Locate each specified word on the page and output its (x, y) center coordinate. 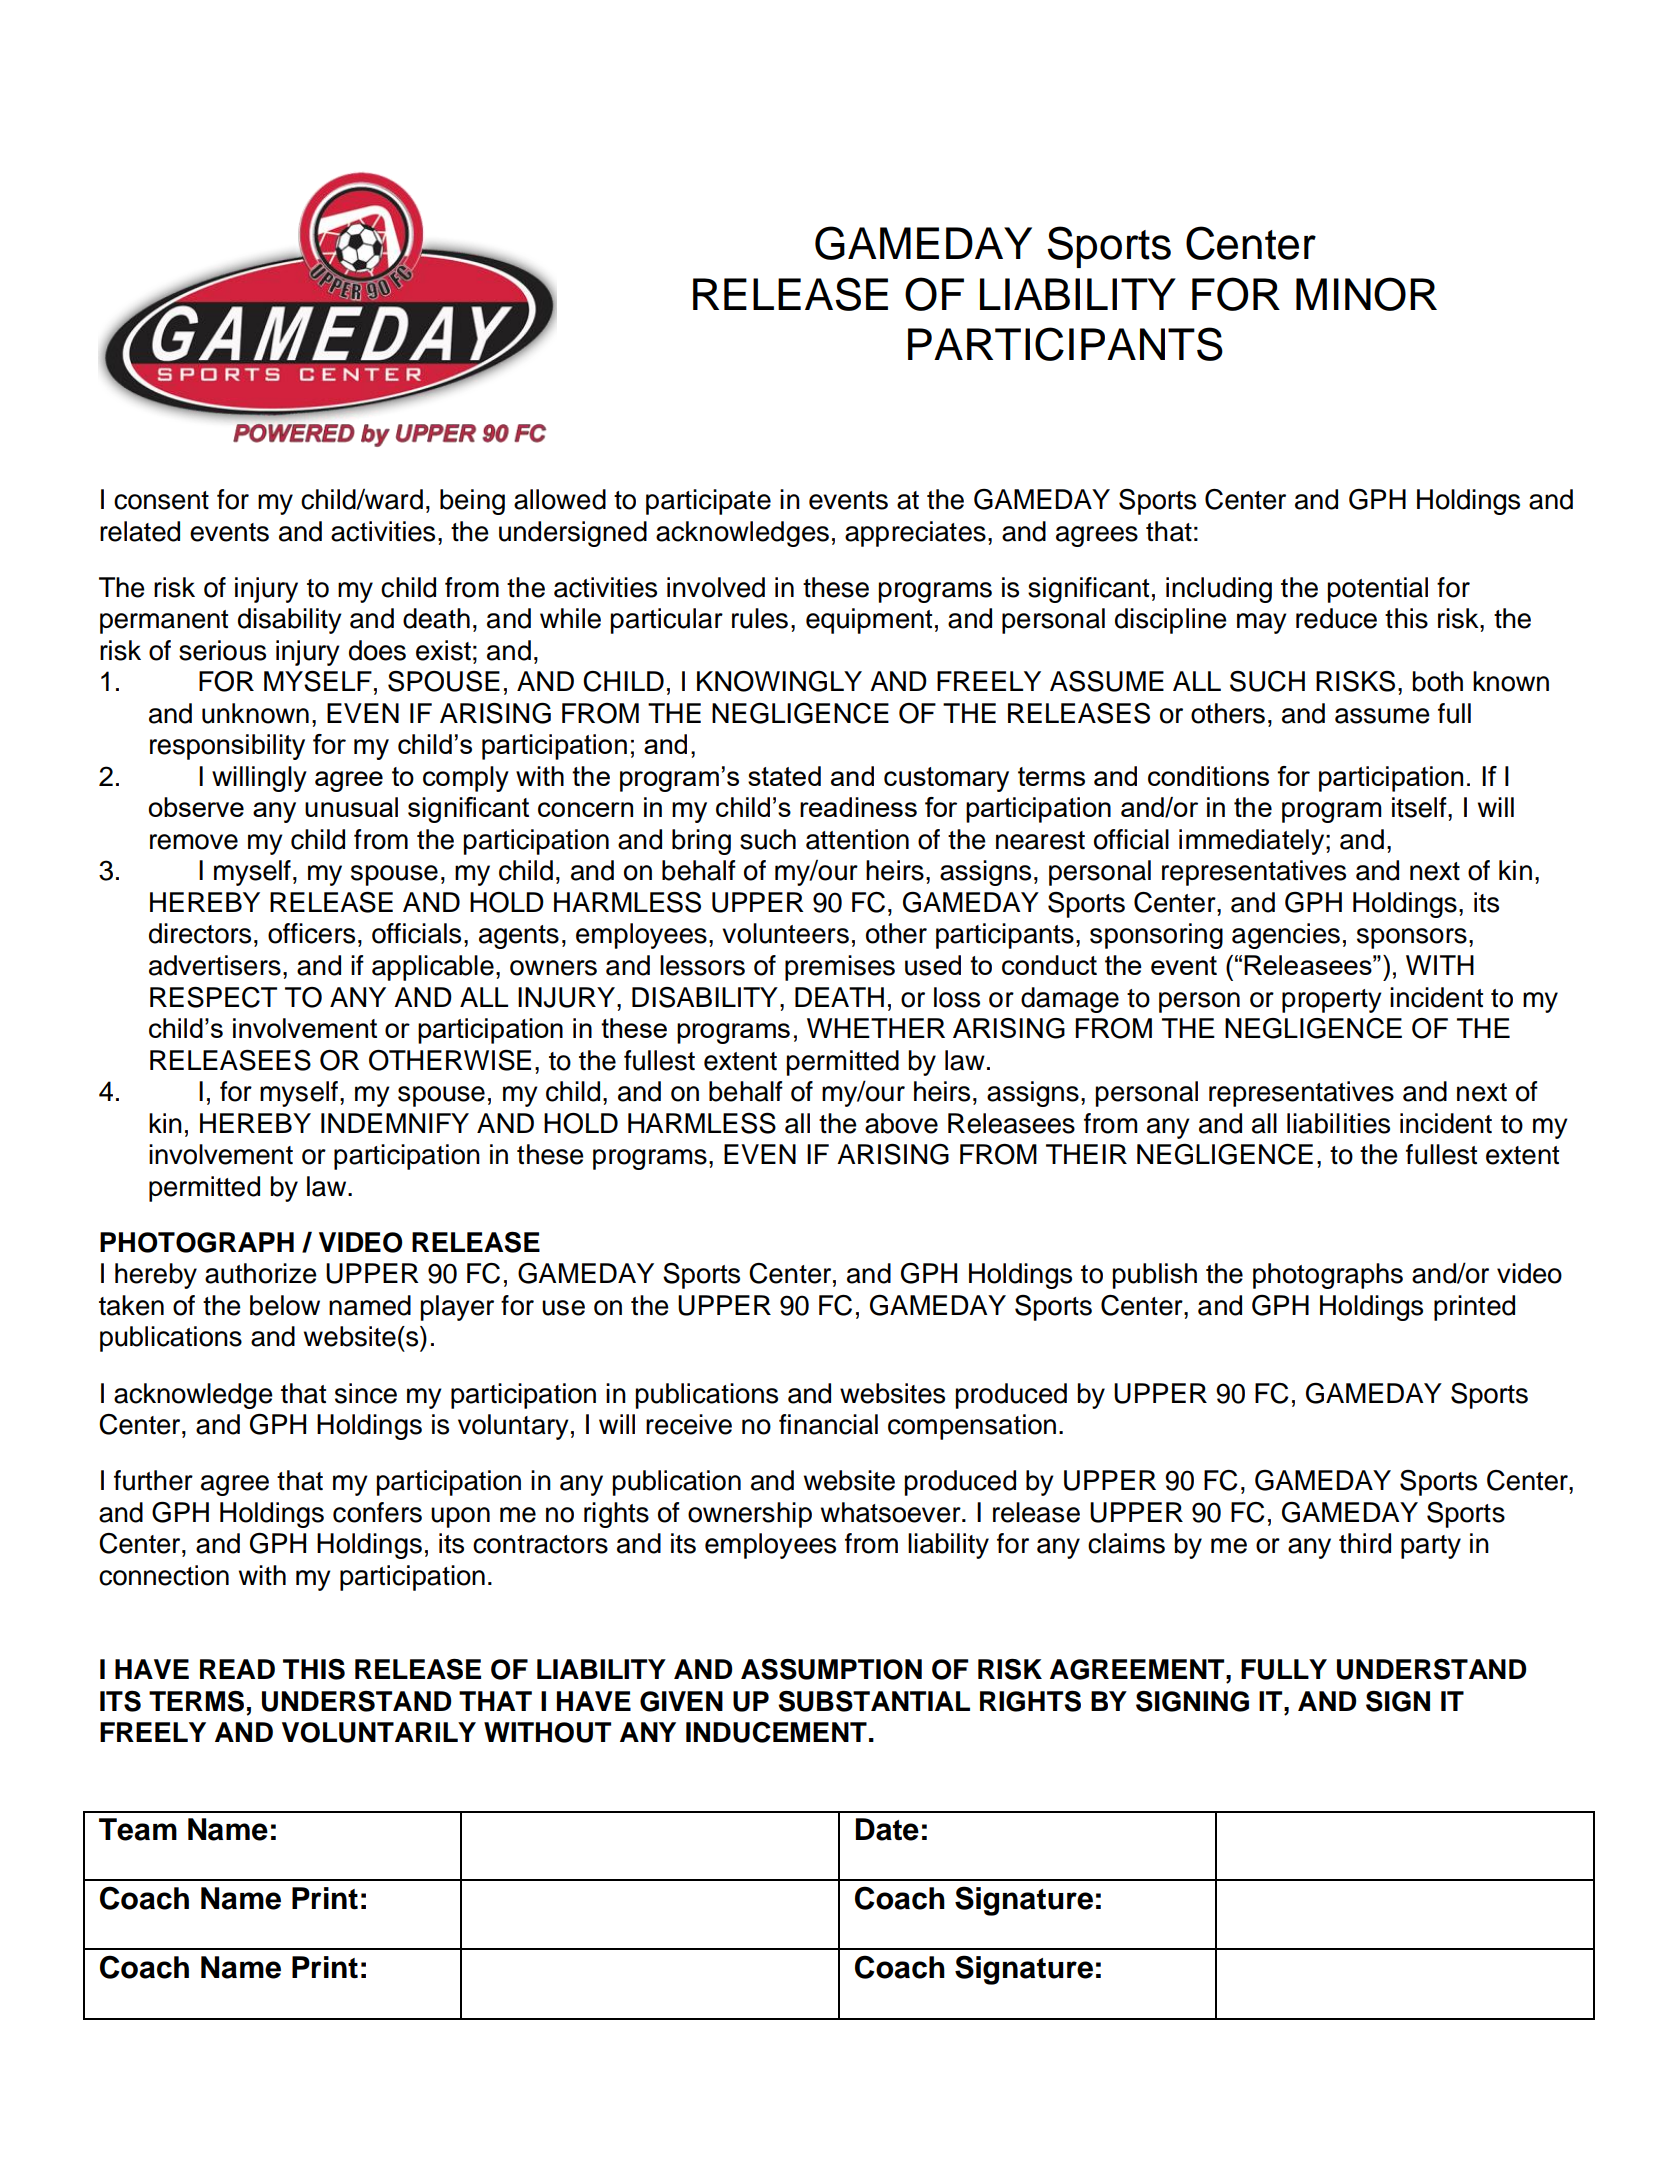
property (1332, 1001)
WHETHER (876, 1028)
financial (828, 1424)
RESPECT (213, 997)
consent (161, 500)
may (1262, 623)
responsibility (227, 747)
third (1365, 1543)
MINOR (1366, 294)
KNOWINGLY (779, 681)
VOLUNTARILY (379, 1732)
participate (708, 502)
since (366, 1393)
